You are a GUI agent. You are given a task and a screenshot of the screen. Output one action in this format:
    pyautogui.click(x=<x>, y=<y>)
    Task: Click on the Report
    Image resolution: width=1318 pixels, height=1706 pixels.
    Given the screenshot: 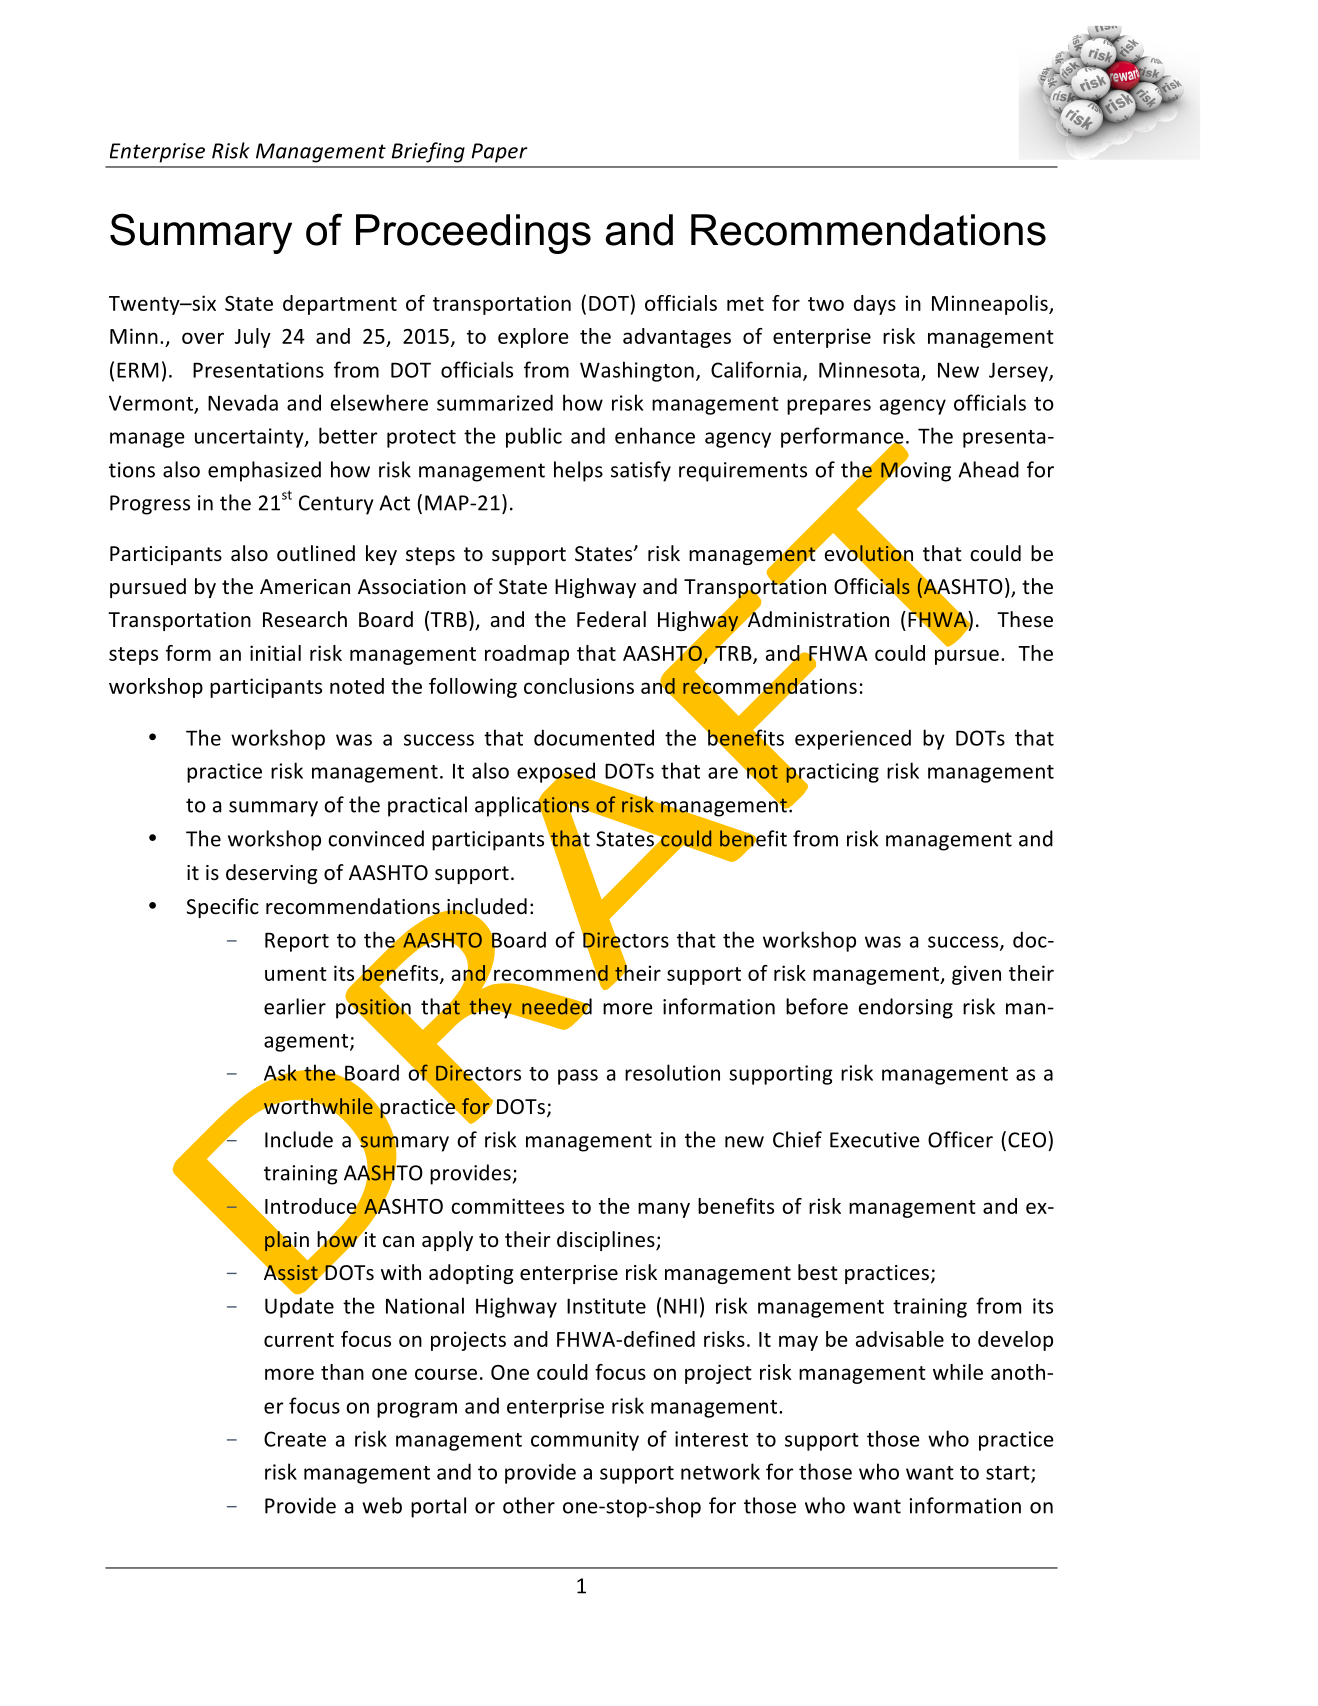 What is the action you would take?
    pyautogui.click(x=297, y=942)
